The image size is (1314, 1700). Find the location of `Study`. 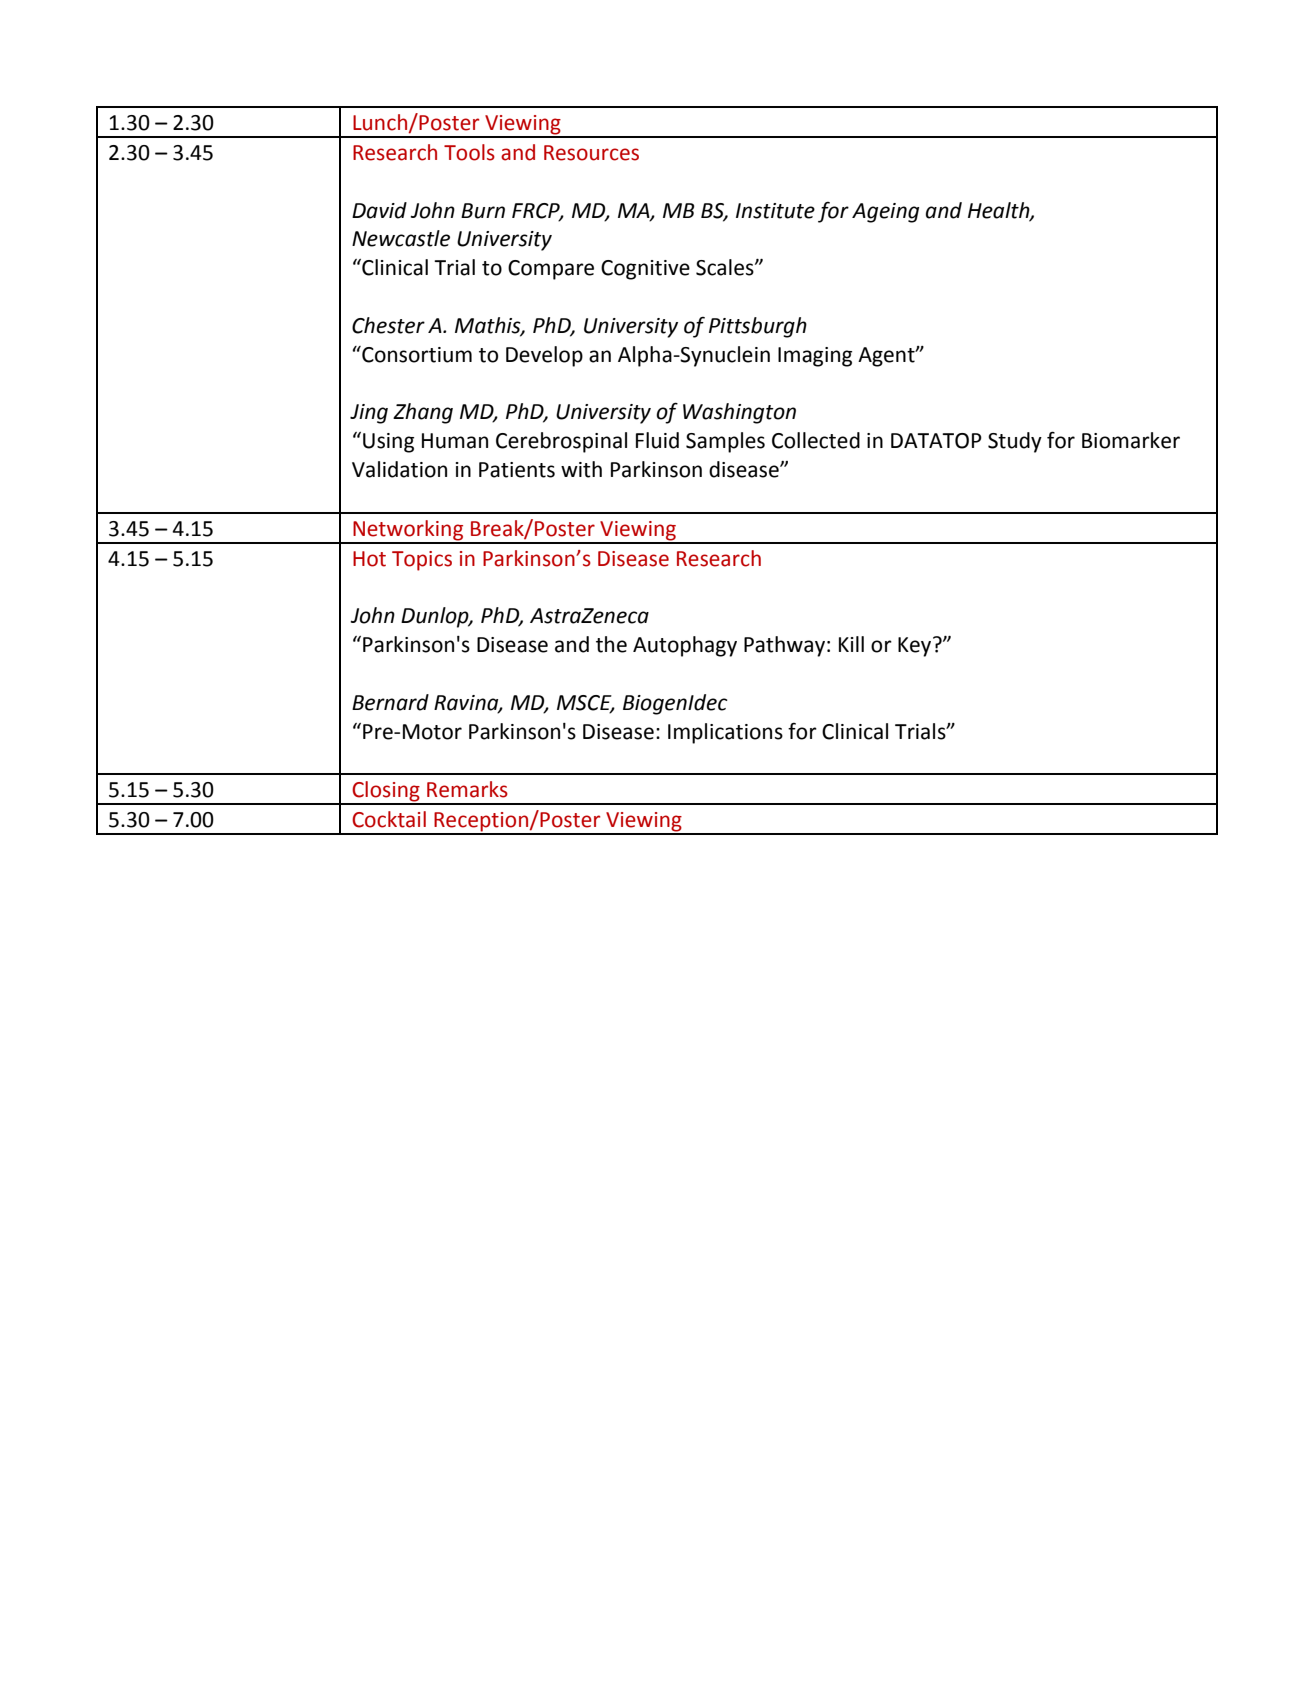

Study is located at coordinates (1015, 442).
